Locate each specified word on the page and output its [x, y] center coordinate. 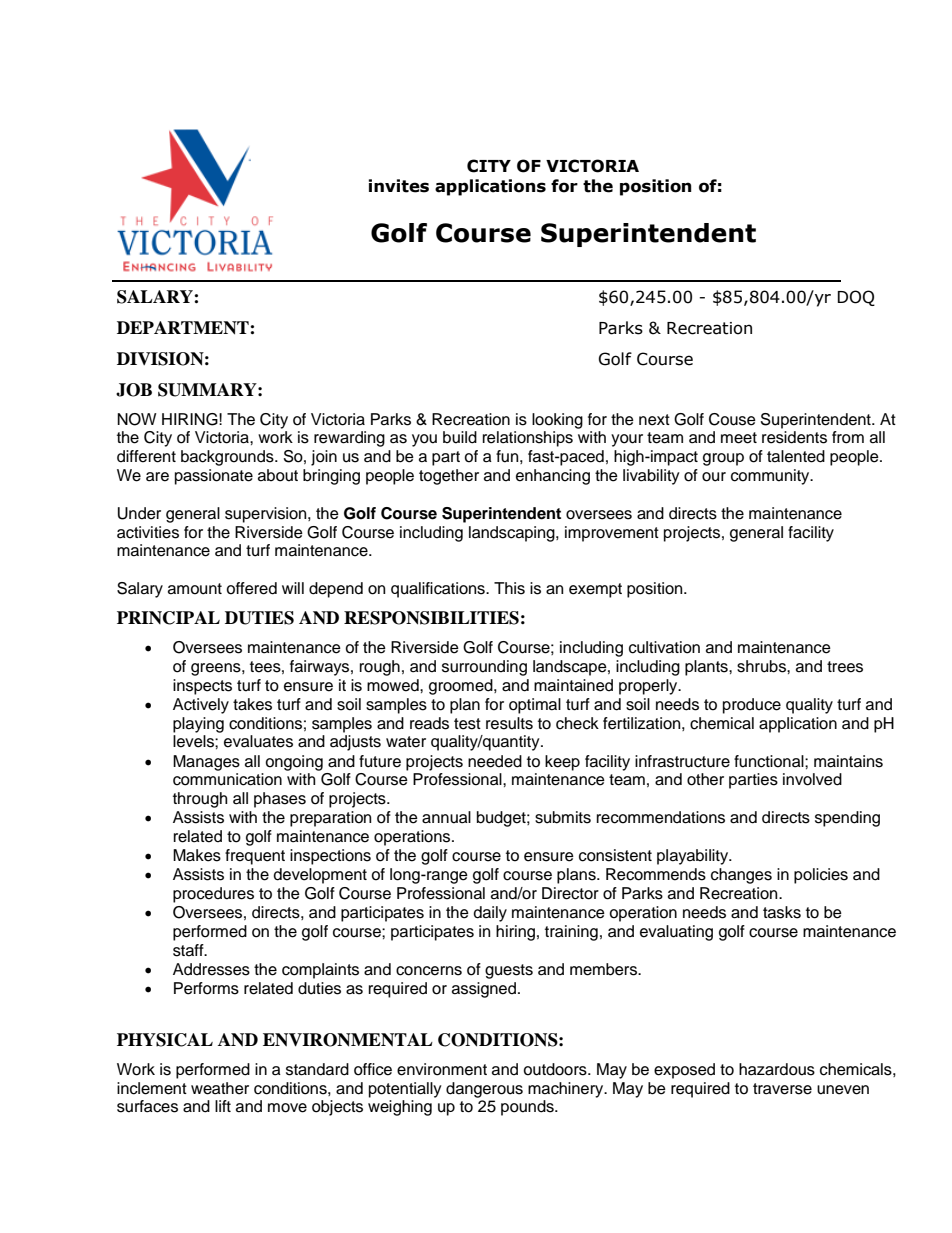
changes [741, 876]
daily [490, 914]
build [460, 437]
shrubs [762, 666]
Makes [197, 855]
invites [399, 186]
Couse [732, 419]
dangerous [484, 1090]
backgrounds [228, 458]
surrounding [484, 668]
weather [220, 1088]
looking [557, 421]
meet [739, 438]
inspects [202, 687]
